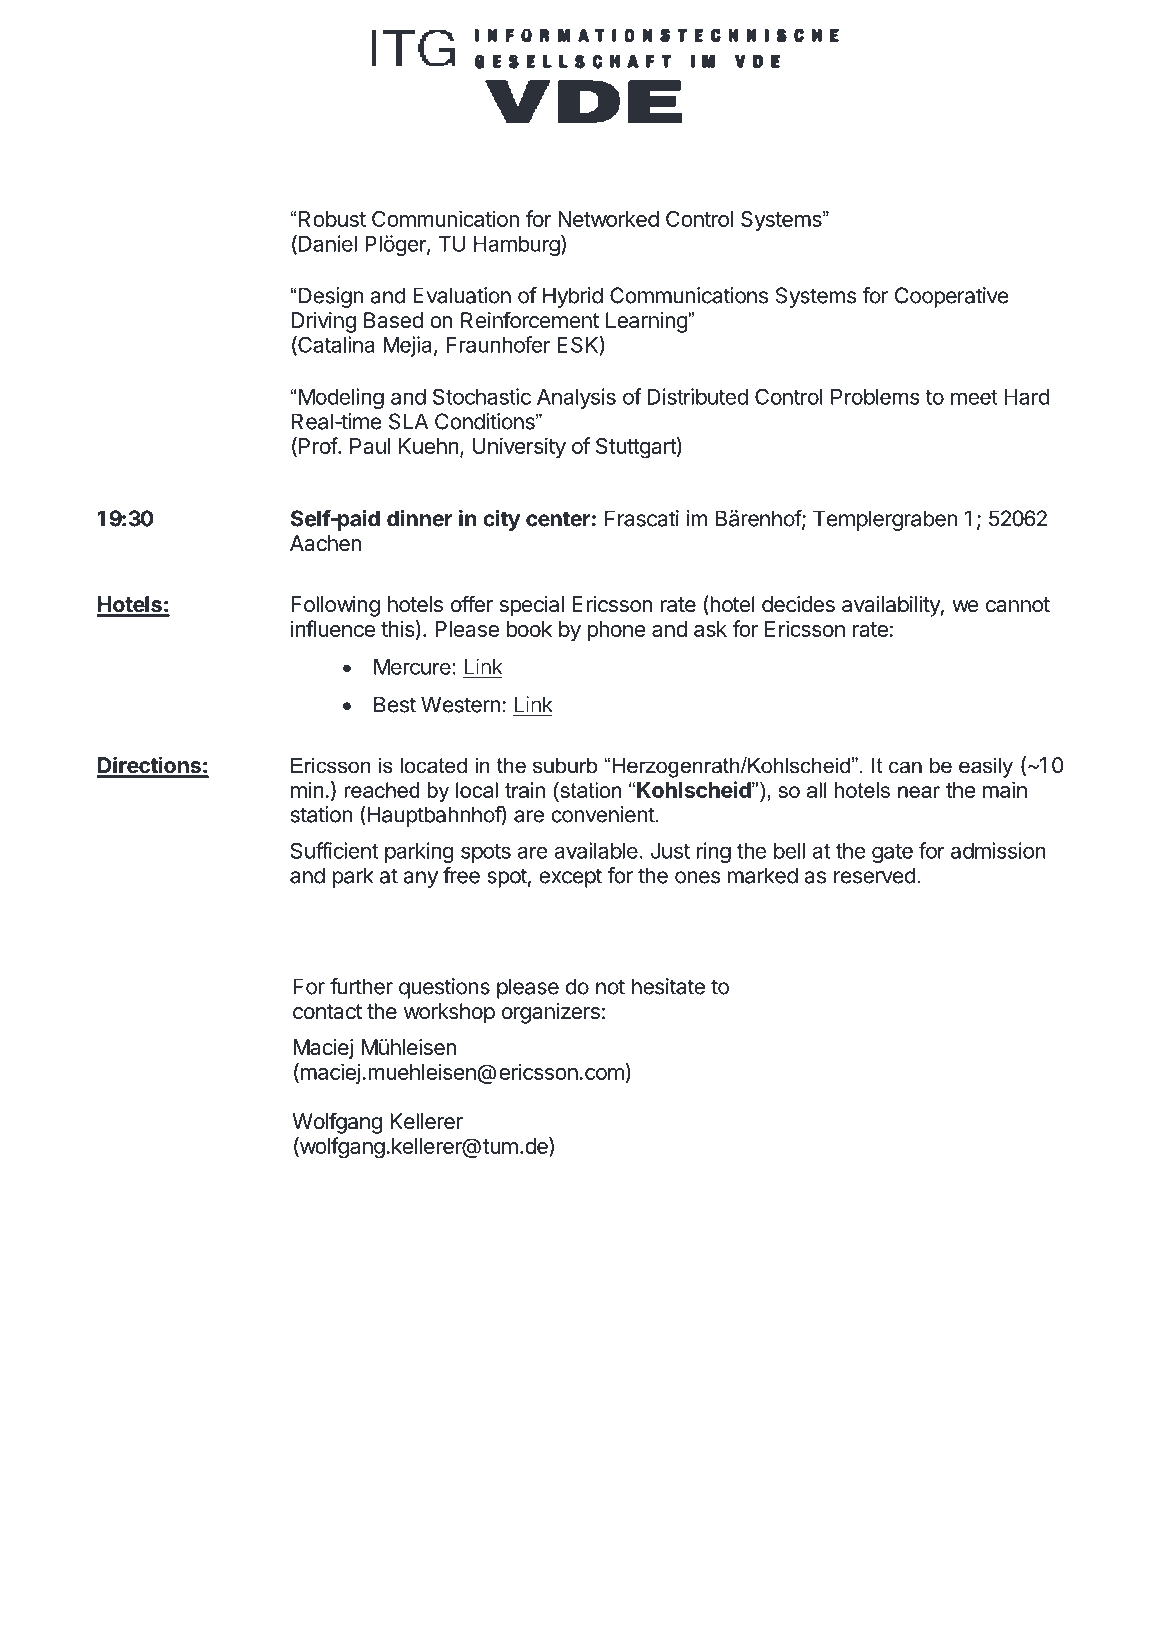 The height and width of the screenshot is (1639, 1159). What do you see at coordinates (361, 986) in the screenshot?
I see `further` at bounding box center [361, 986].
